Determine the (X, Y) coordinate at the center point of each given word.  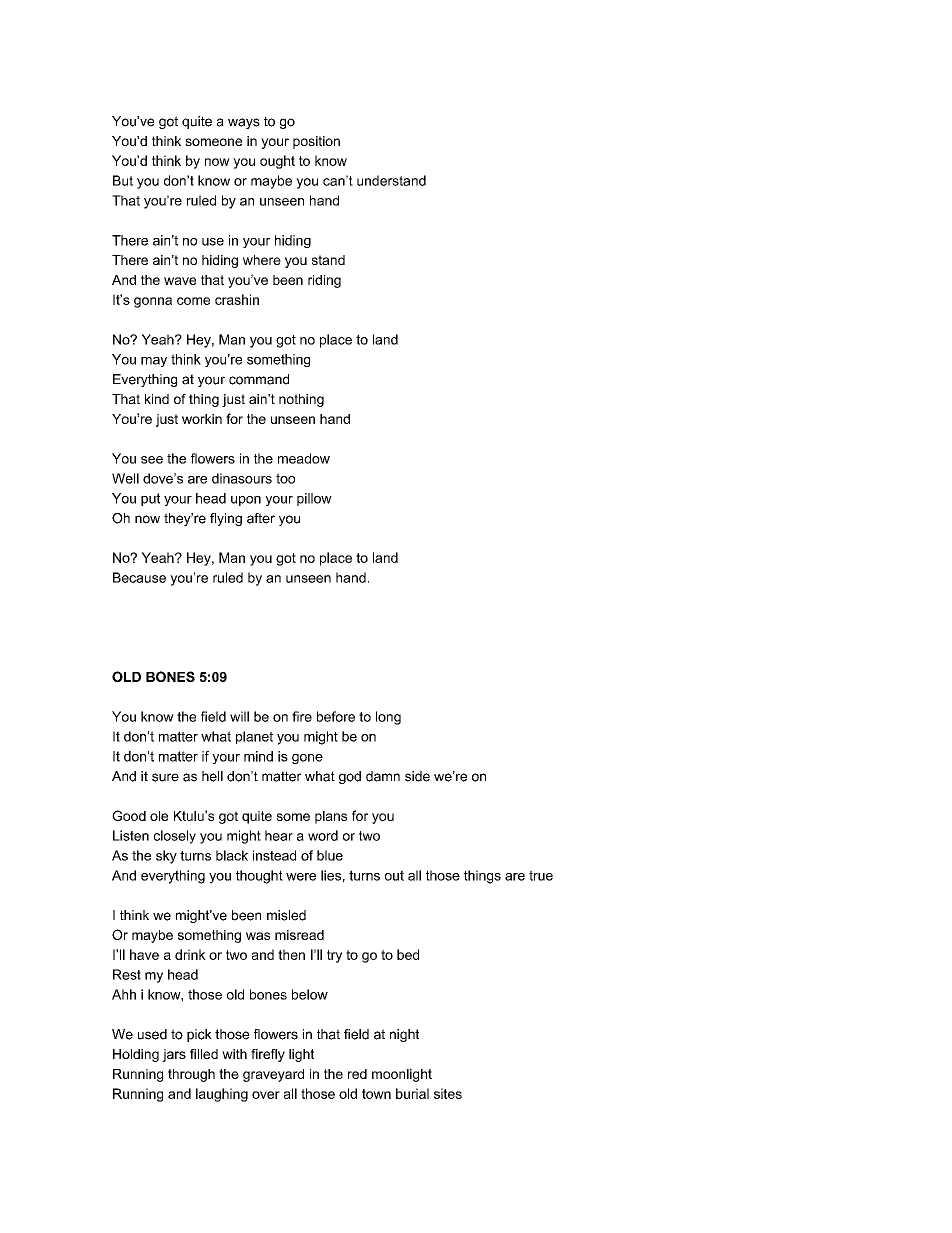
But (123, 180)
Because (139, 577)
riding (324, 281)
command (259, 379)
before (336, 716)
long (388, 718)
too (285, 478)
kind (157, 399)
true (541, 875)
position (316, 142)
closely (175, 837)
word (323, 835)
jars (174, 1055)
